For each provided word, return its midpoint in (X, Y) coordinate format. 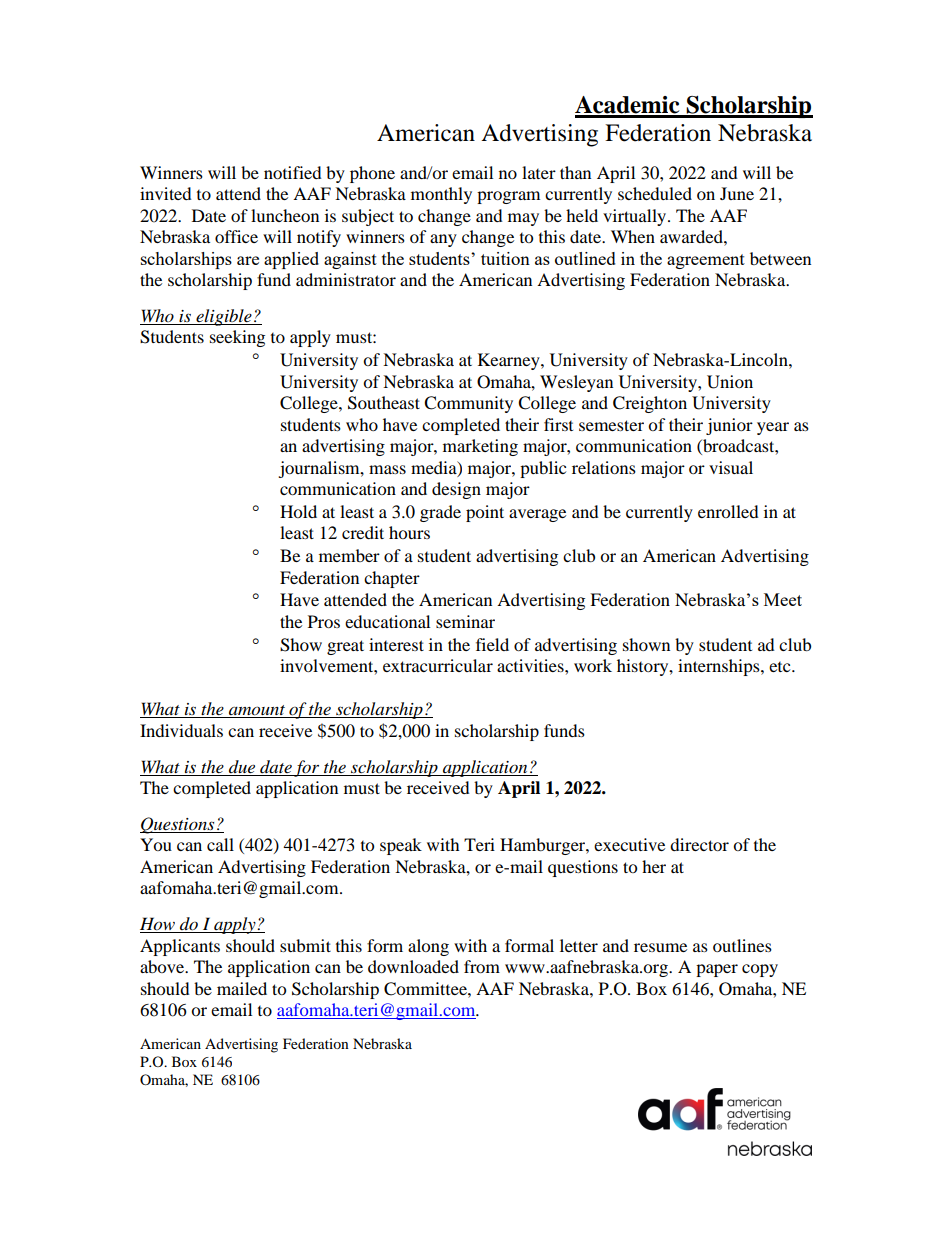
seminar (465, 621)
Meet (783, 599)
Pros (324, 621)
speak (401, 846)
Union (730, 382)
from (482, 966)
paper (717, 970)
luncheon (285, 215)
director (699, 844)
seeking (237, 338)
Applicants (180, 947)
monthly (441, 195)
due (242, 766)
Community (468, 404)
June (737, 193)
